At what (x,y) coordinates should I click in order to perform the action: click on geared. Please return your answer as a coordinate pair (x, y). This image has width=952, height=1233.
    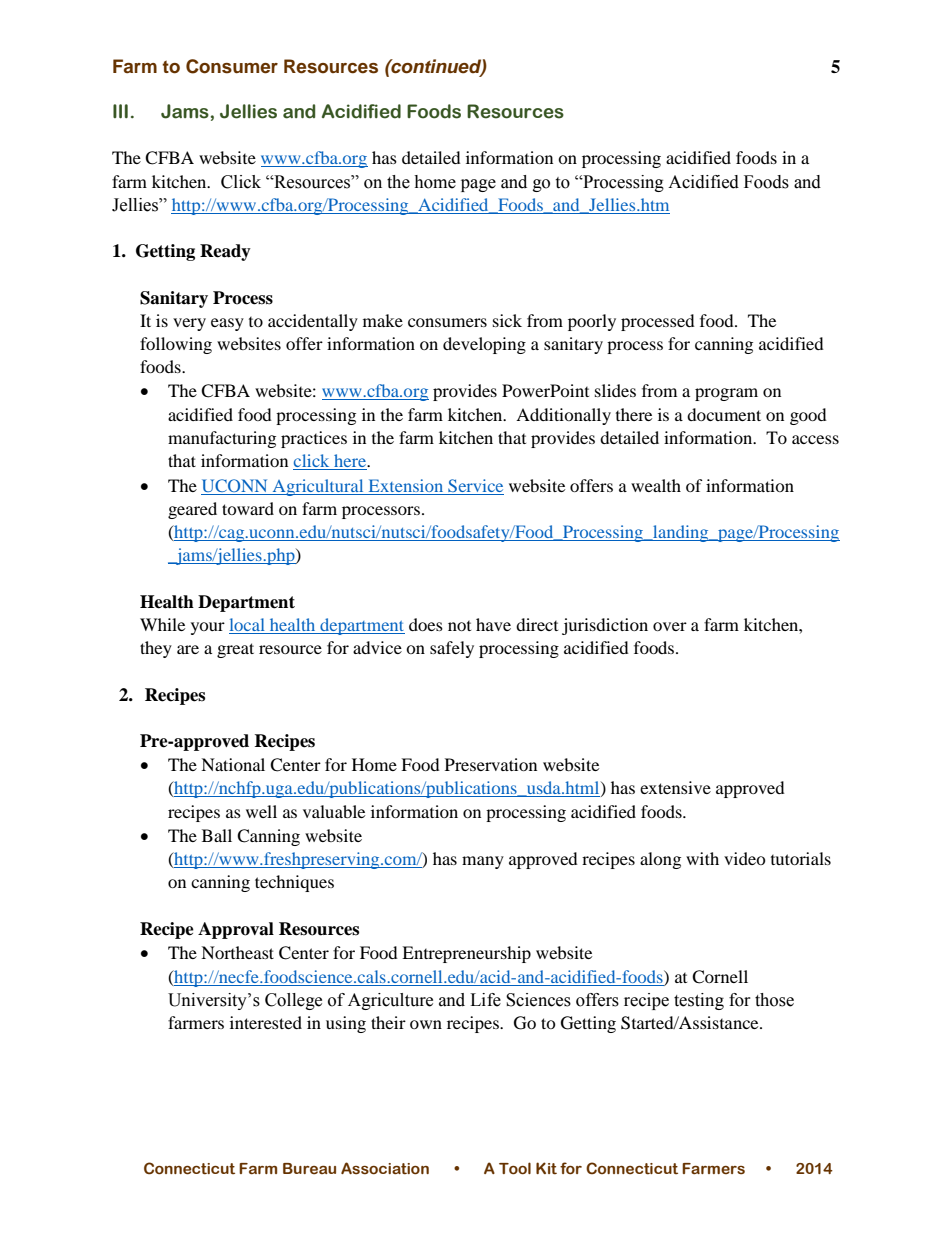
    Looking at the image, I should click on (192, 510).
